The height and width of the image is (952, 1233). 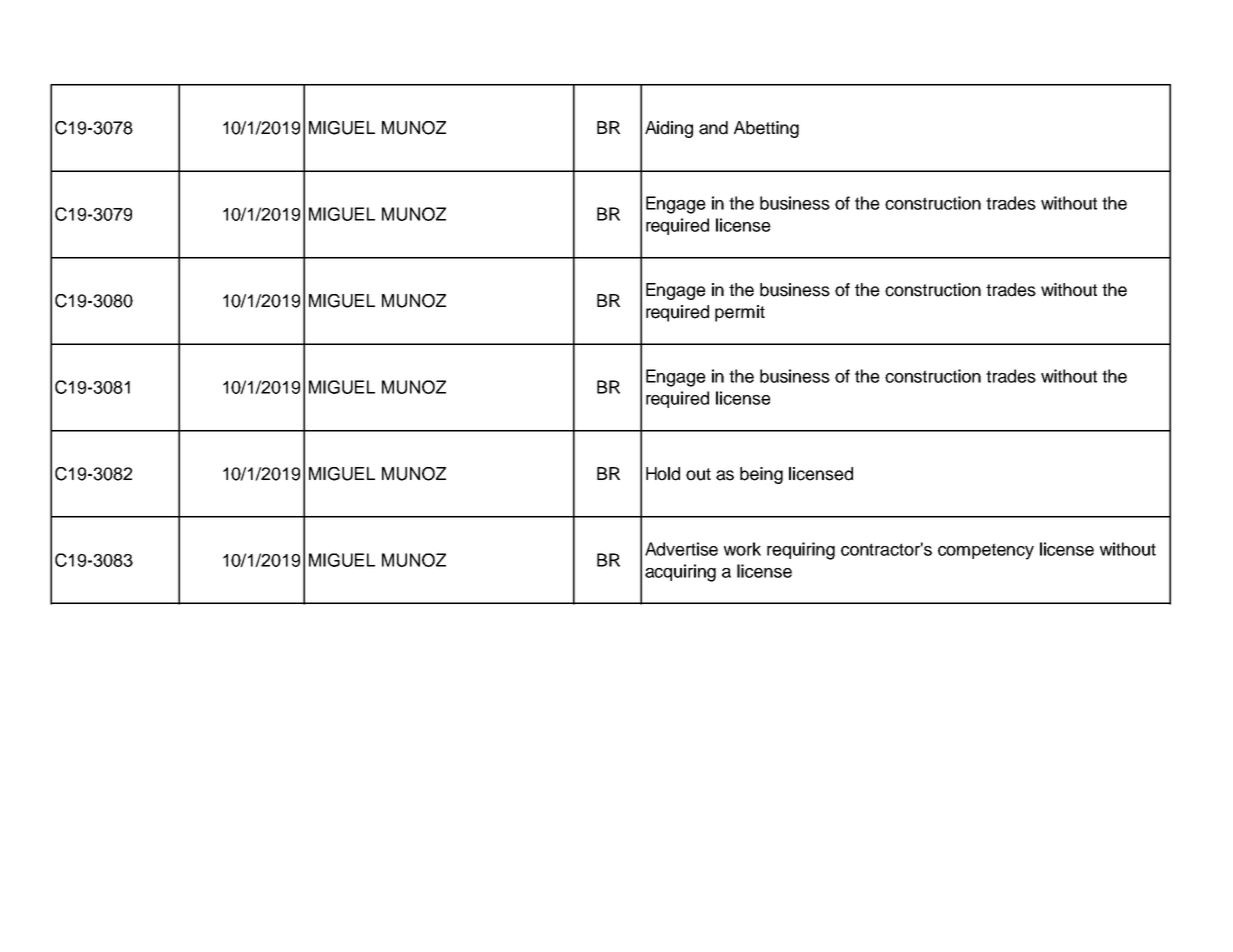 What do you see at coordinates (681, 549) in the image?
I see `Advertise` at bounding box center [681, 549].
